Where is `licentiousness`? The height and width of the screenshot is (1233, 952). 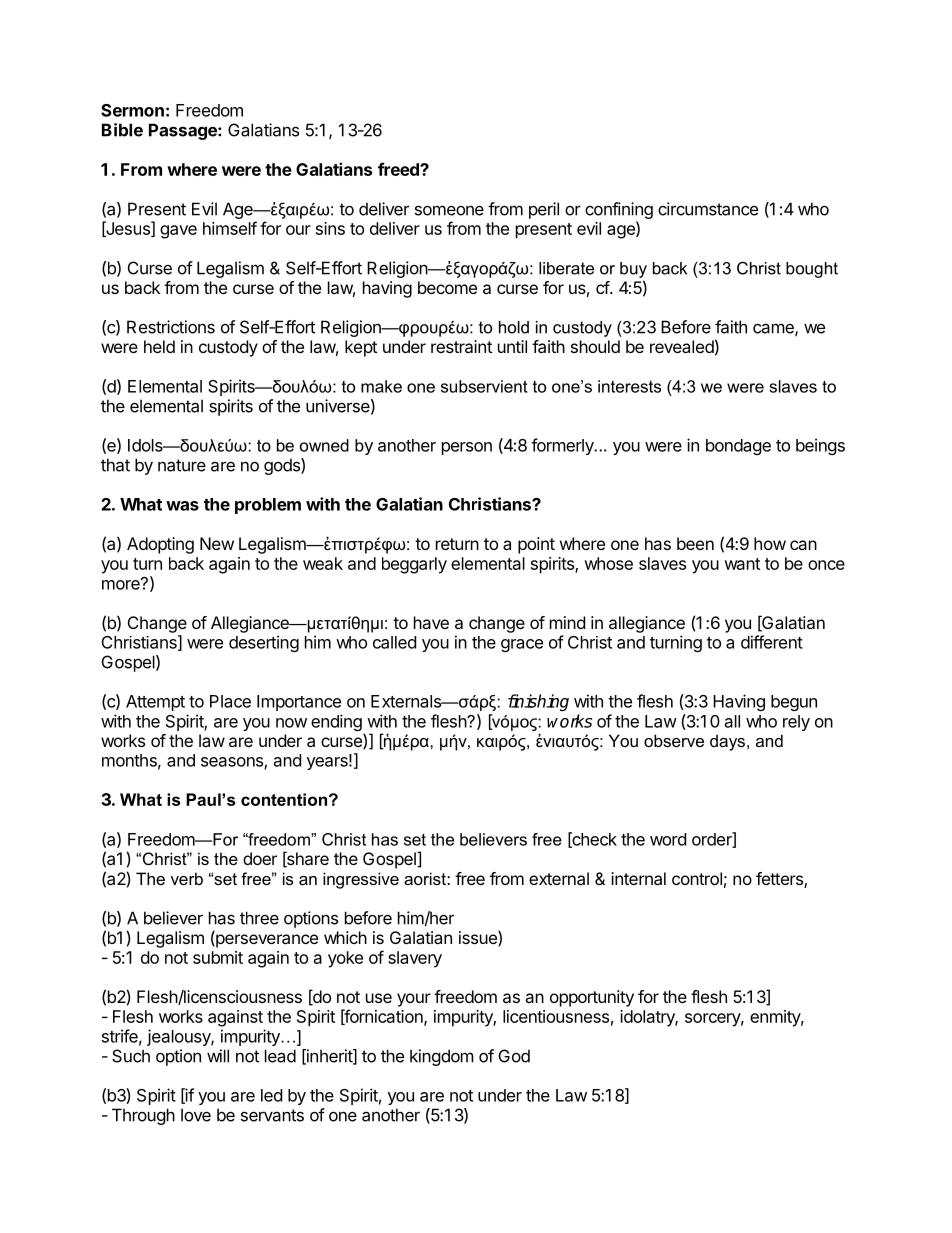
licentiousness is located at coordinates (556, 1016).
